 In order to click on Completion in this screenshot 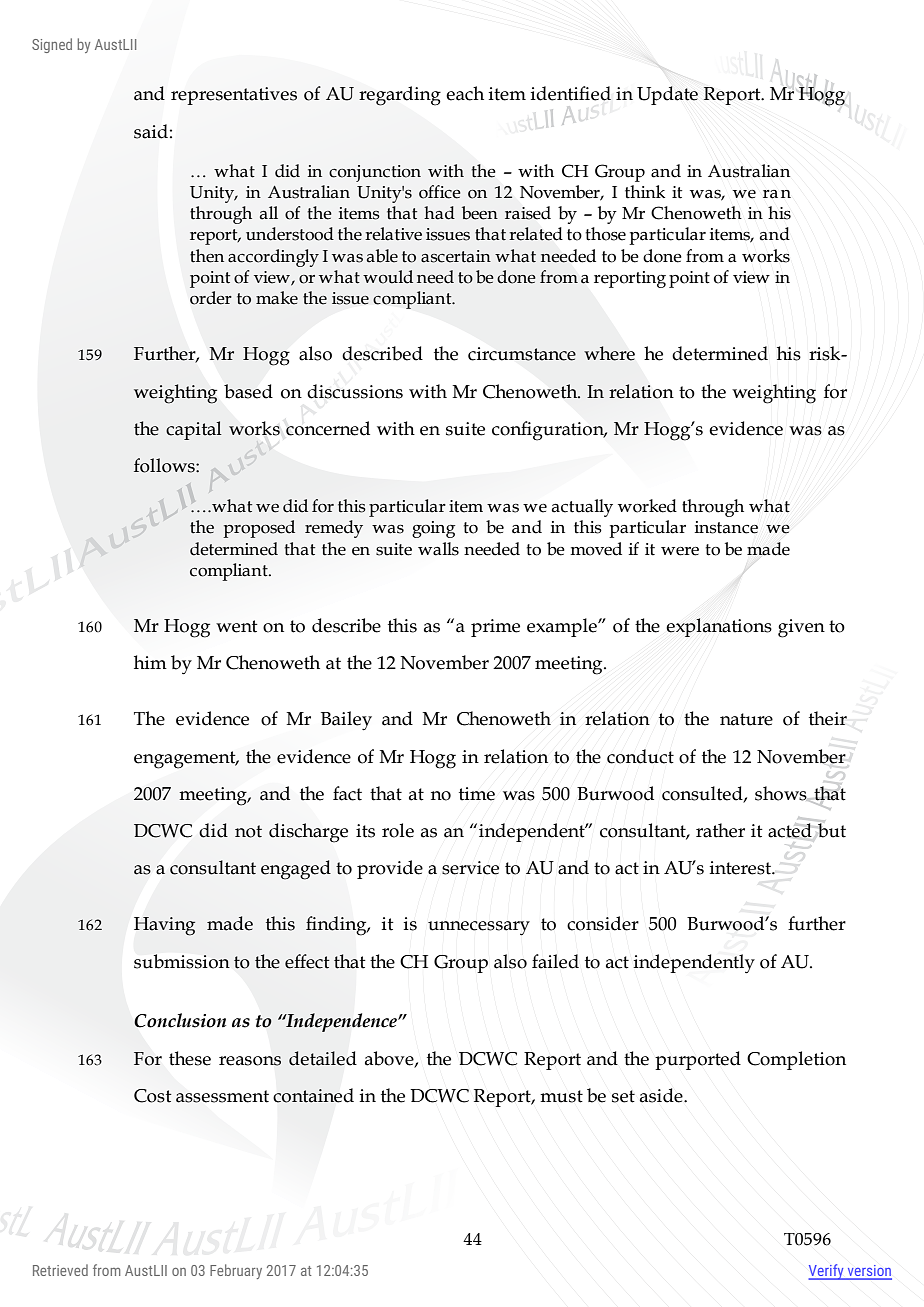, I will do `click(796, 1060)`.
